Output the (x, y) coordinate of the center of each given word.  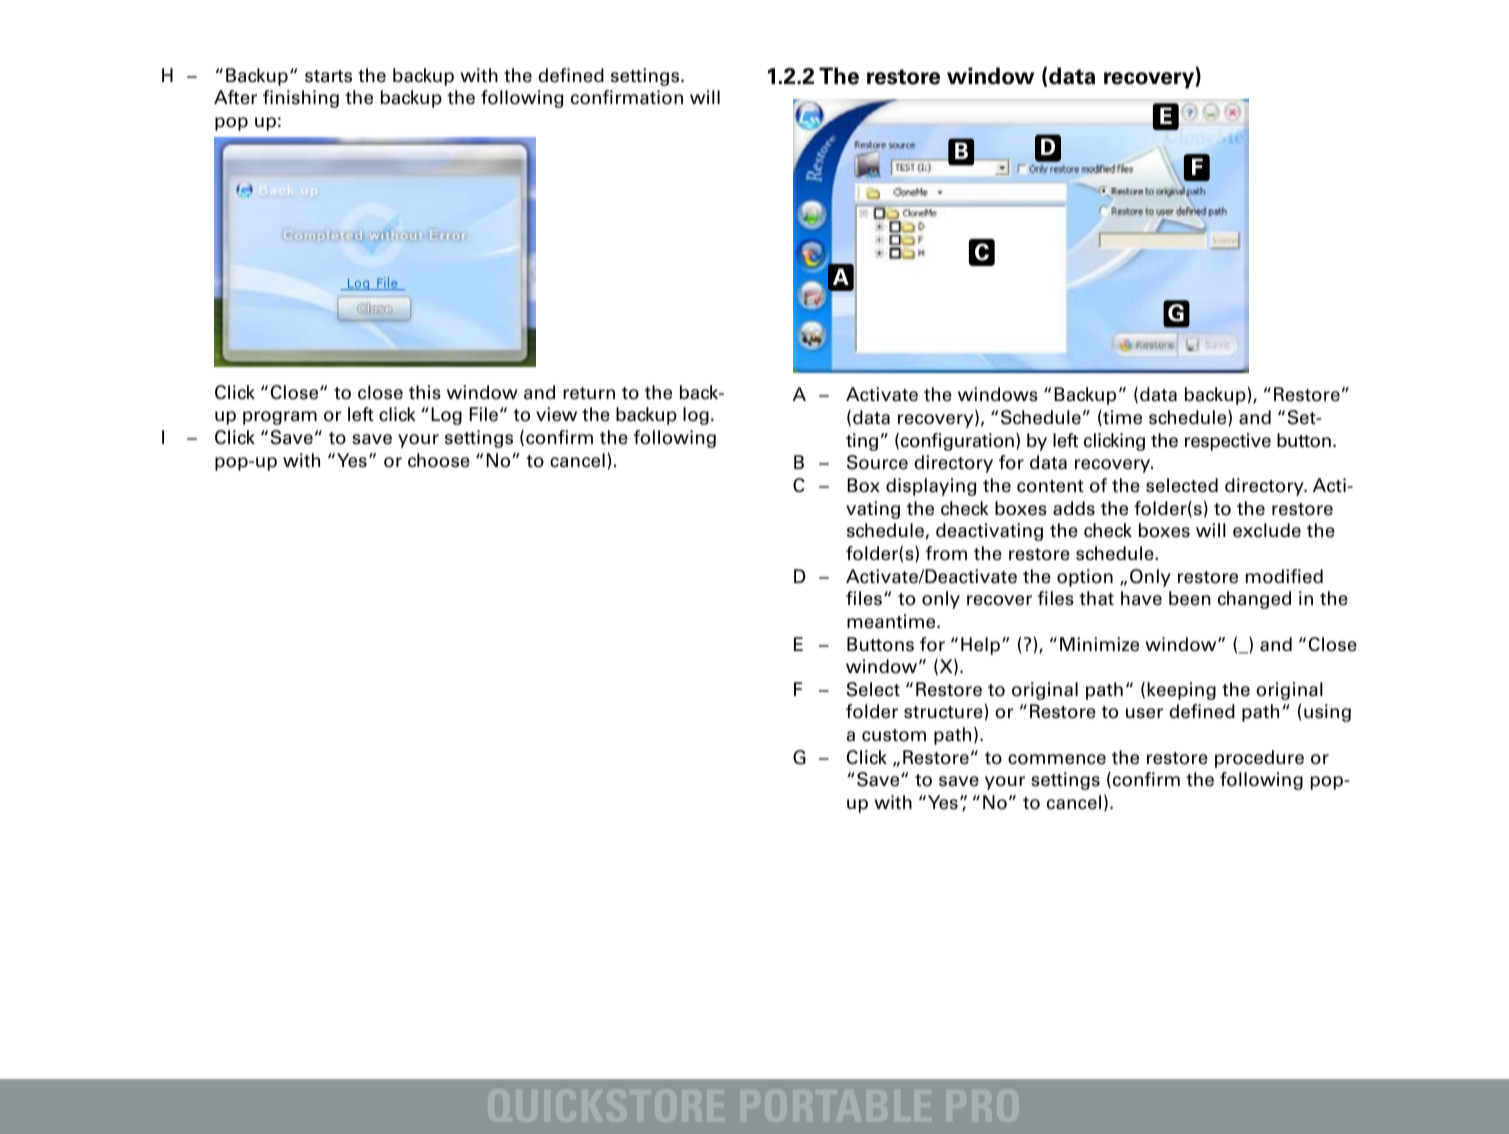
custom (894, 735)
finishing (301, 99)
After (235, 97)
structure (943, 712)
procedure (1259, 759)
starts (328, 76)
